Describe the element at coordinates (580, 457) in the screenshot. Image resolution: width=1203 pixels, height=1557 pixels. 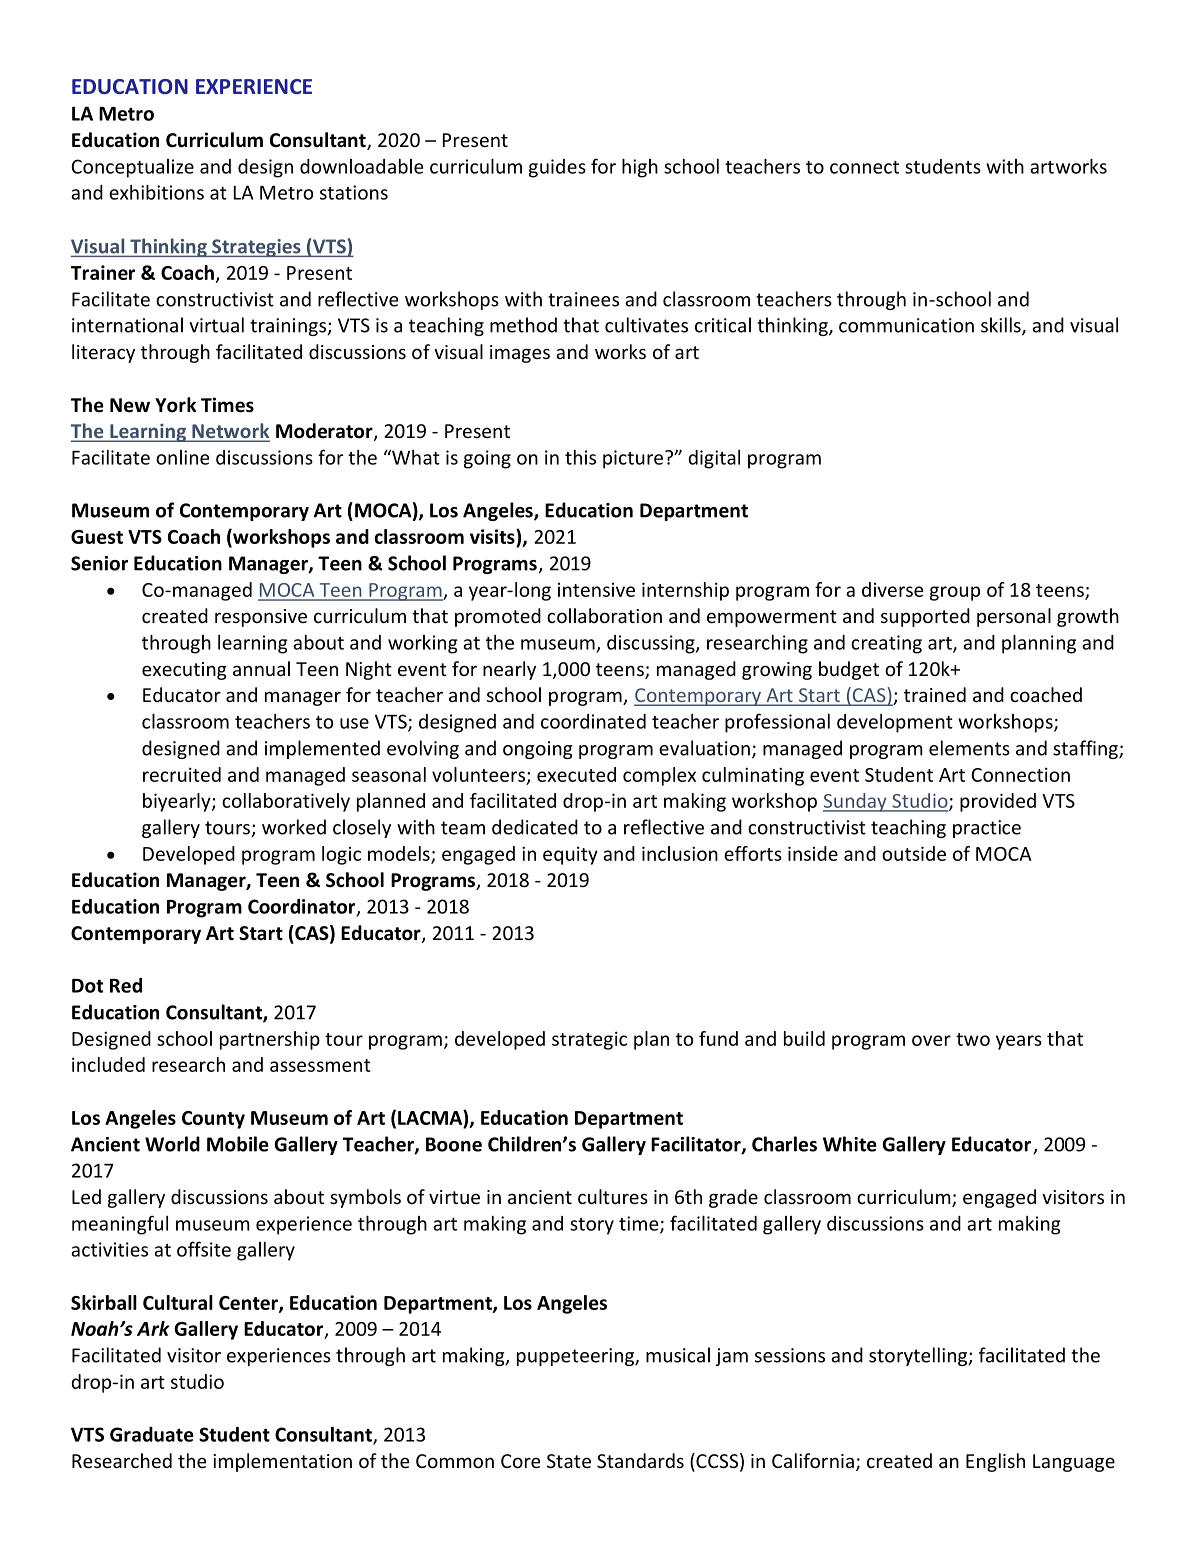
I see `this` at that location.
